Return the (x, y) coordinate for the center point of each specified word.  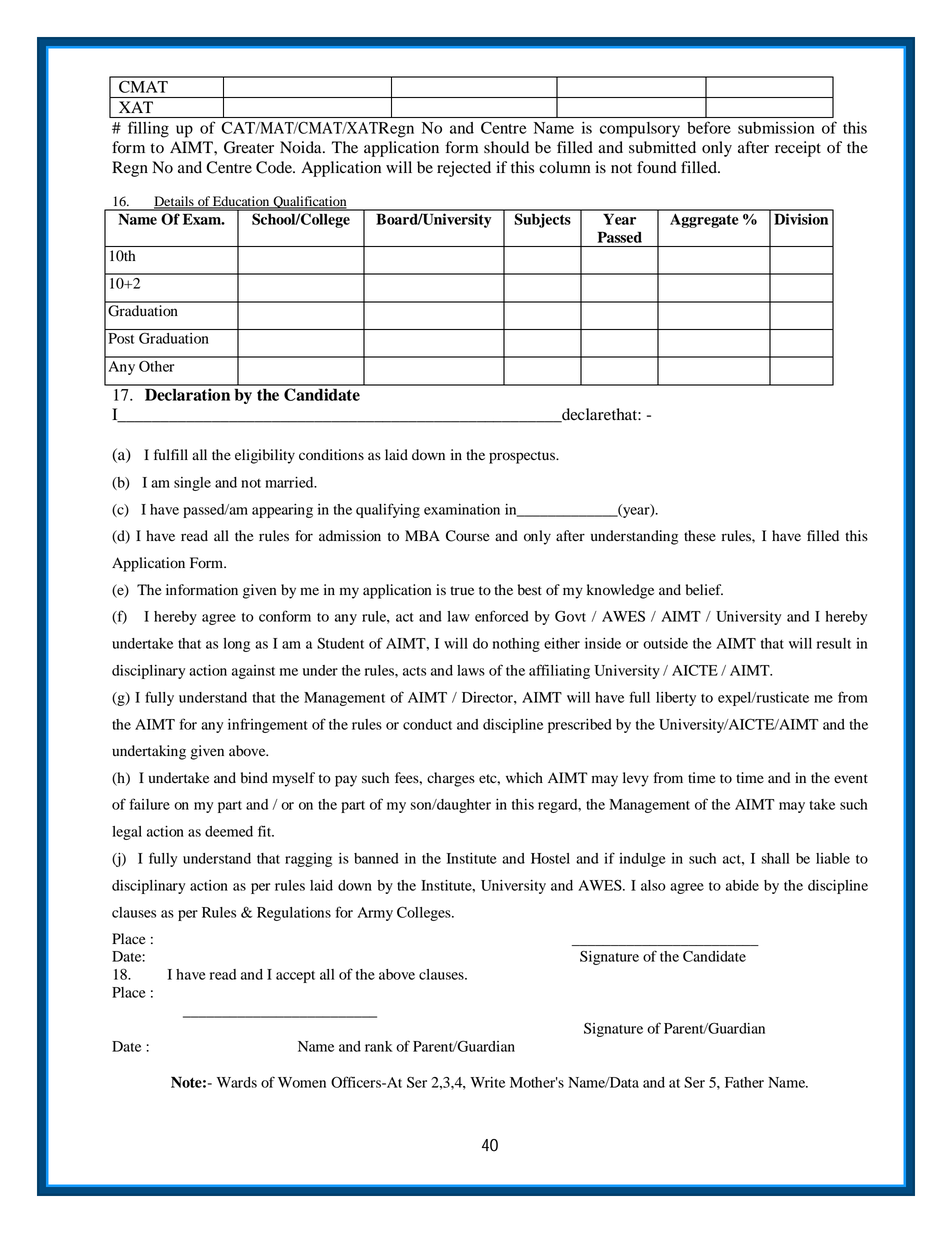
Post (121, 338)
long (236, 645)
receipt (798, 149)
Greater (249, 147)
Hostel (550, 858)
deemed (229, 831)
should (506, 147)
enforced (502, 616)
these (700, 536)
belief (704, 590)
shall (775, 858)
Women (302, 1082)
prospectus (523, 457)
